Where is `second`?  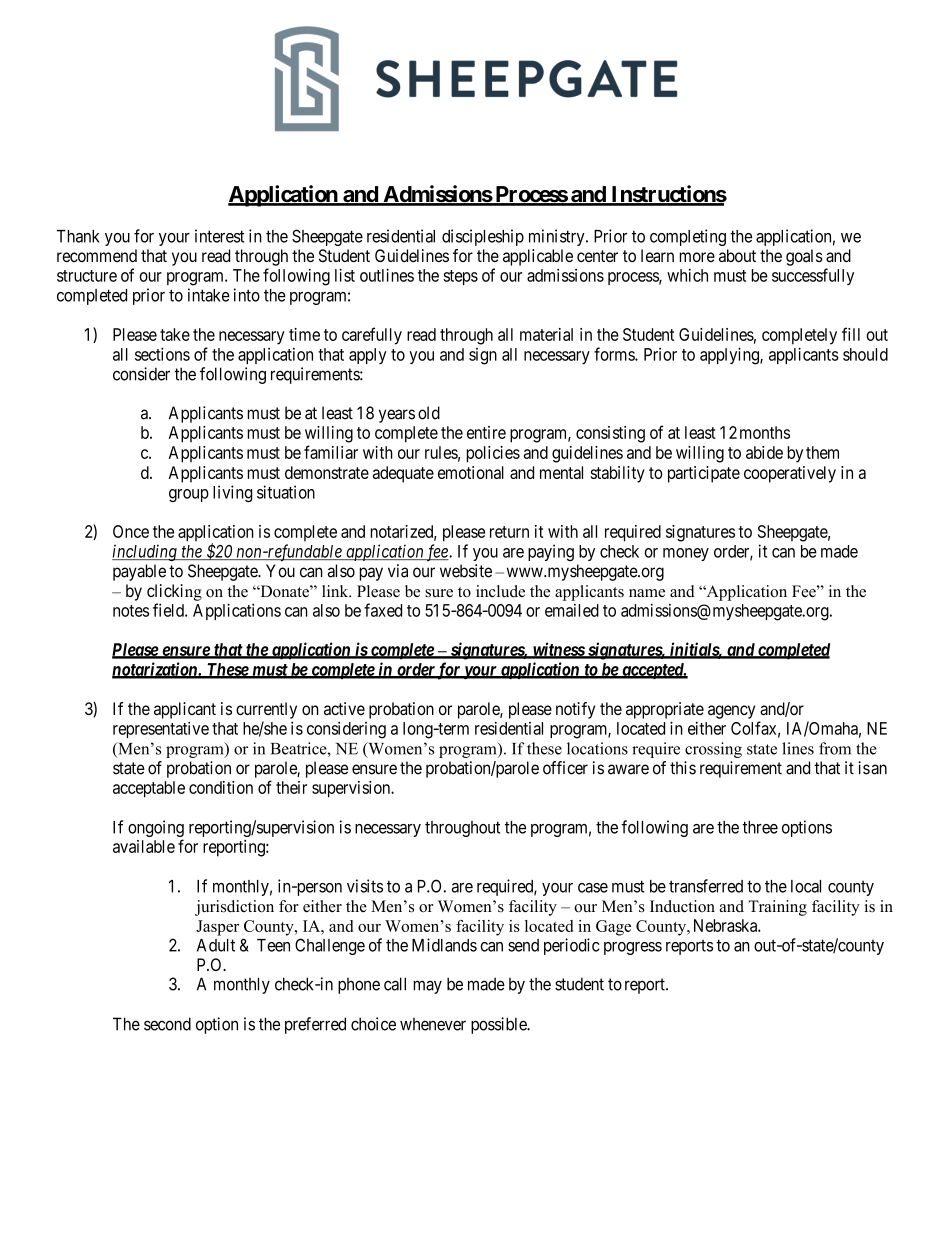 second is located at coordinates (167, 1024).
